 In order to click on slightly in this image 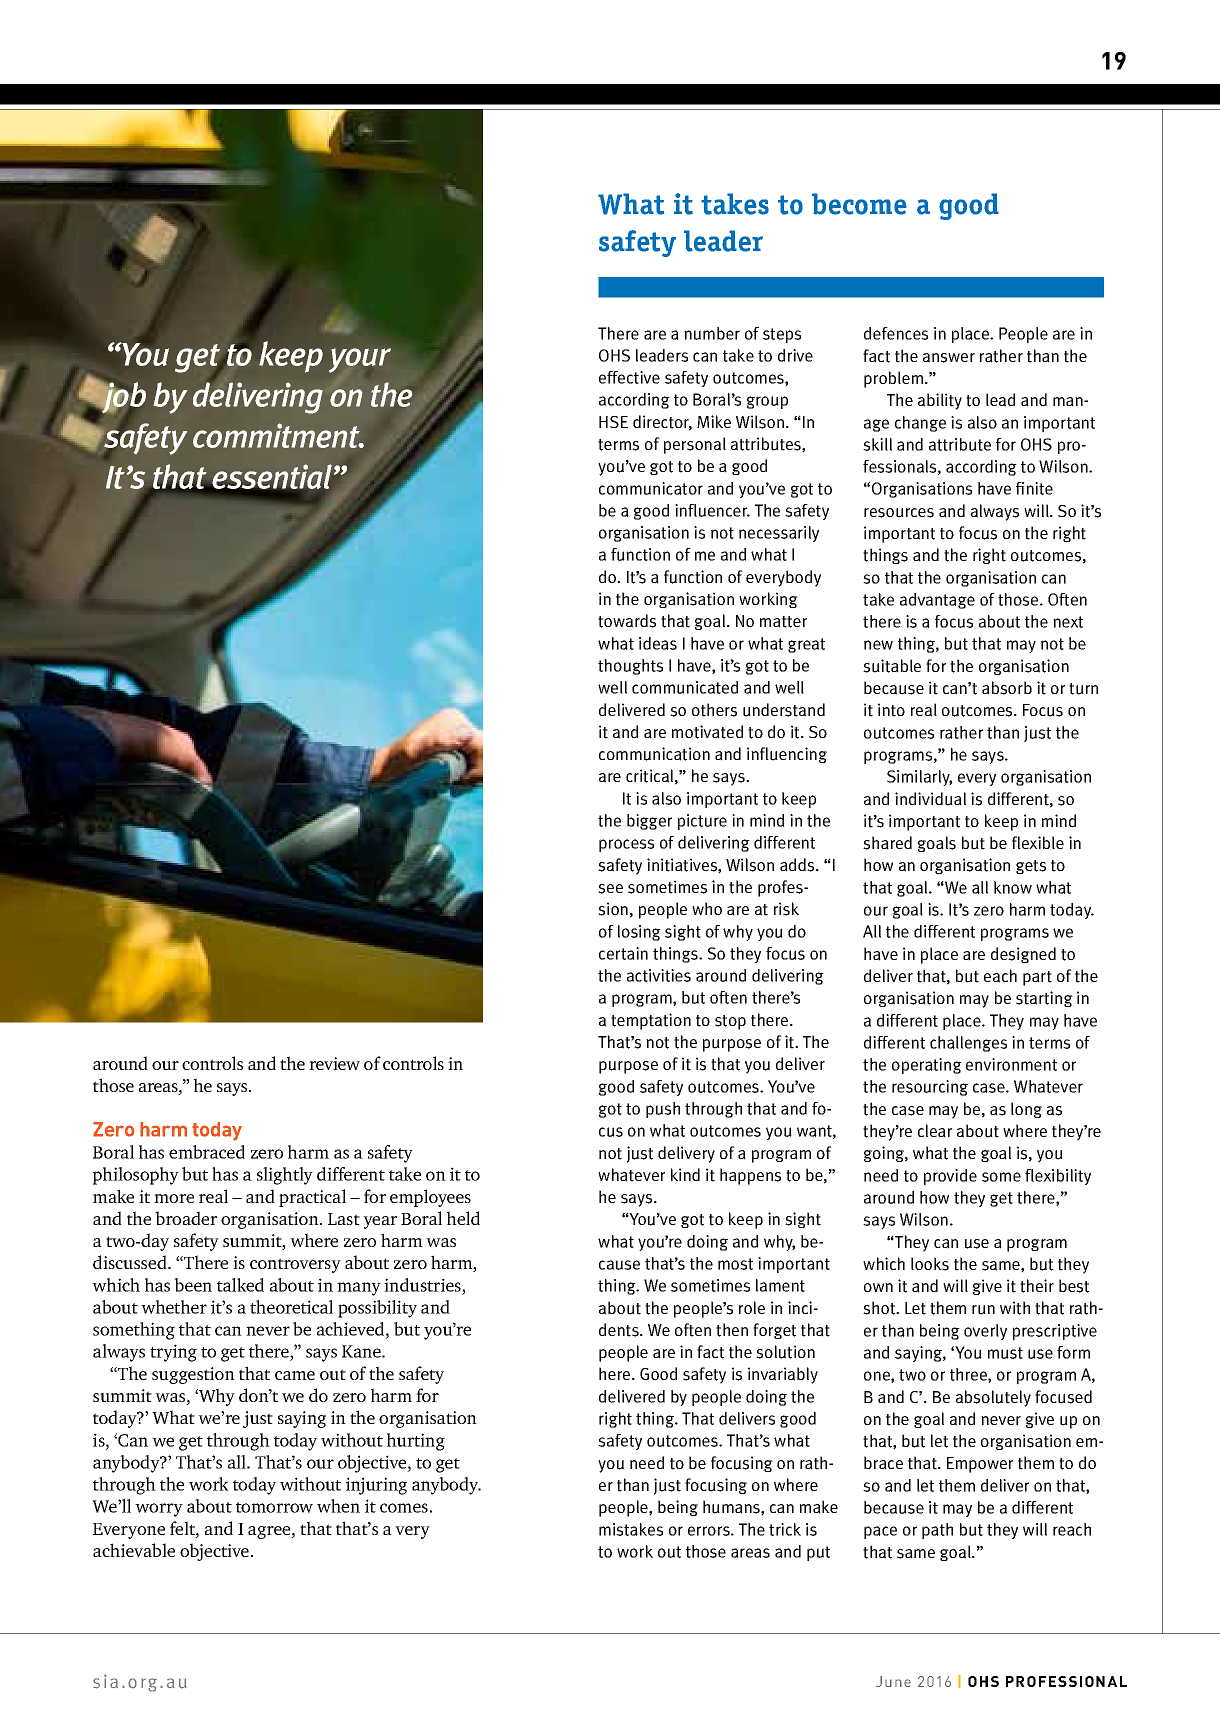, I will do `click(285, 1176)`.
